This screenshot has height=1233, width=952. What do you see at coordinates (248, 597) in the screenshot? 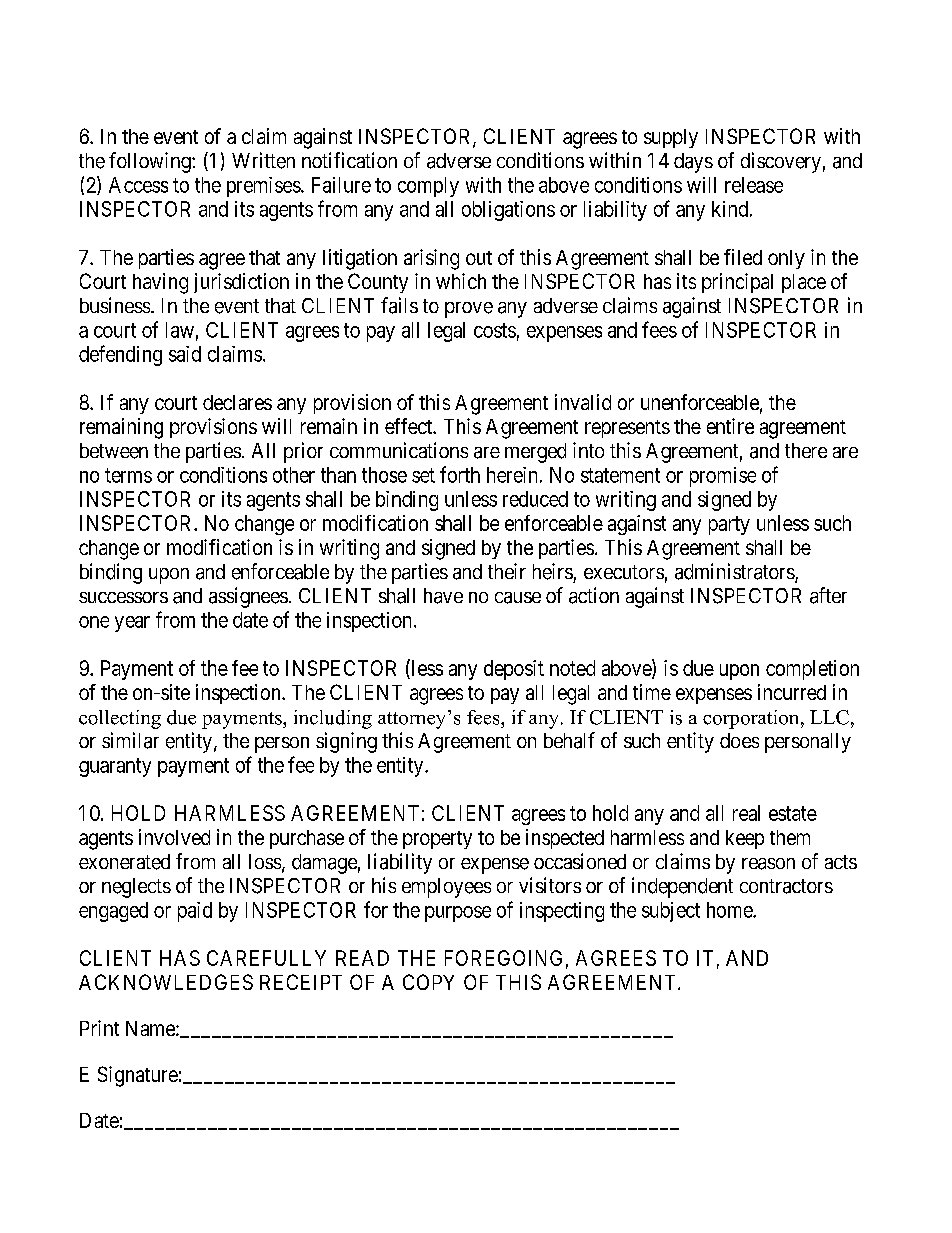
I see `assignees` at bounding box center [248, 597].
